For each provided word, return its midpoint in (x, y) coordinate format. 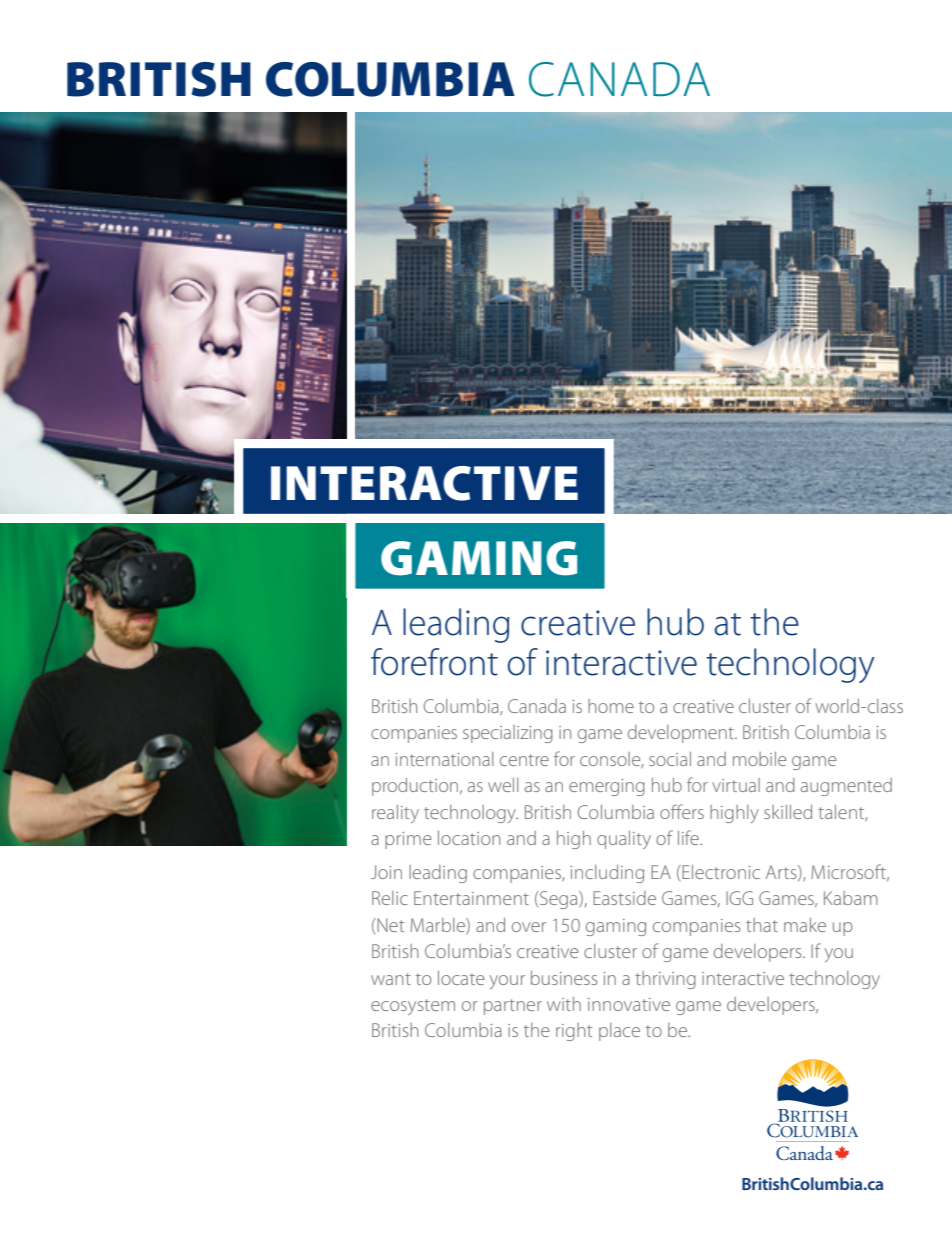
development (682, 734)
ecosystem (413, 1007)
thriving (665, 980)
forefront (434, 662)
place (619, 1032)
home (611, 706)
